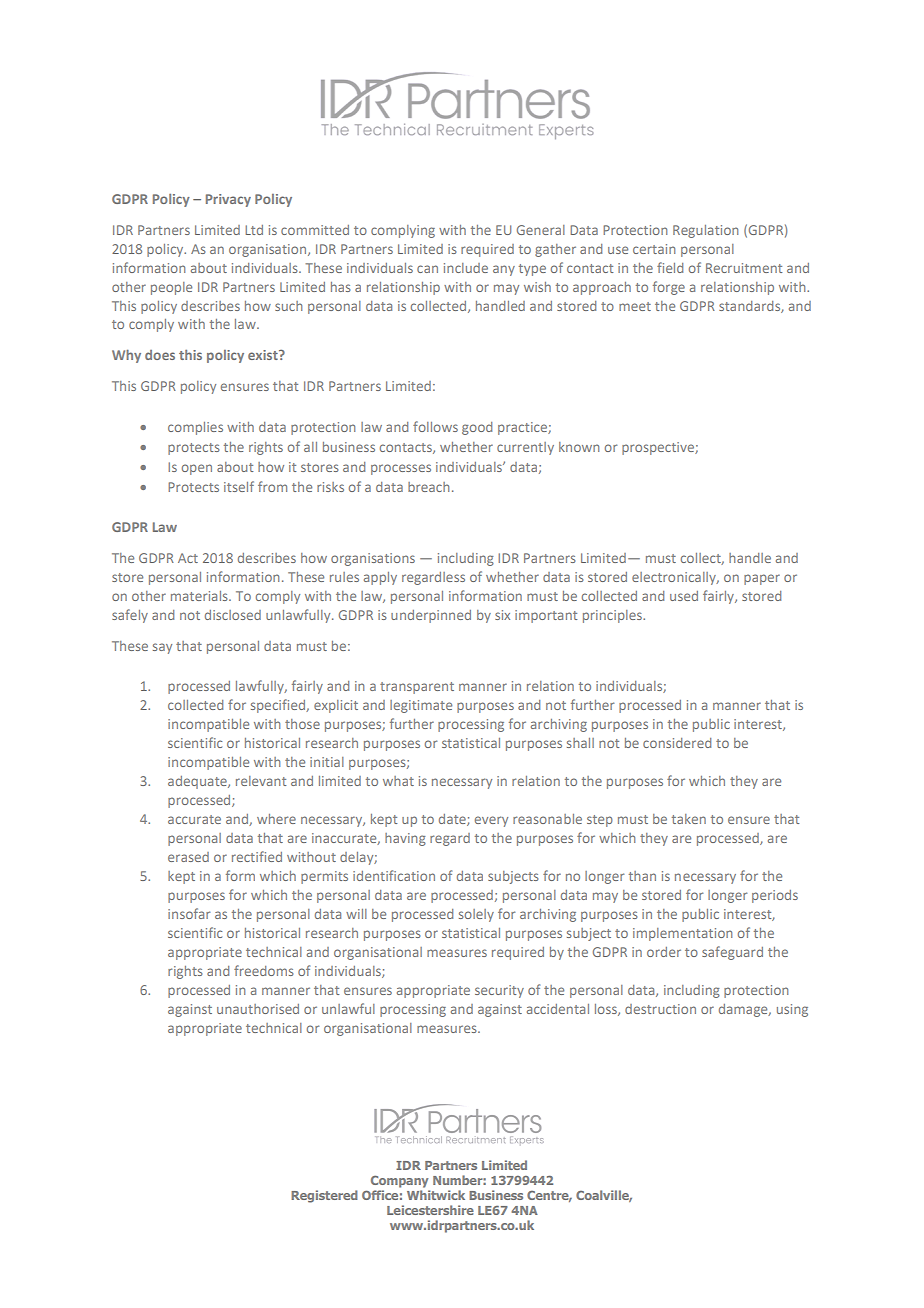 The image size is (924, 1308). I want to click on implementation, so click(682, 934).
